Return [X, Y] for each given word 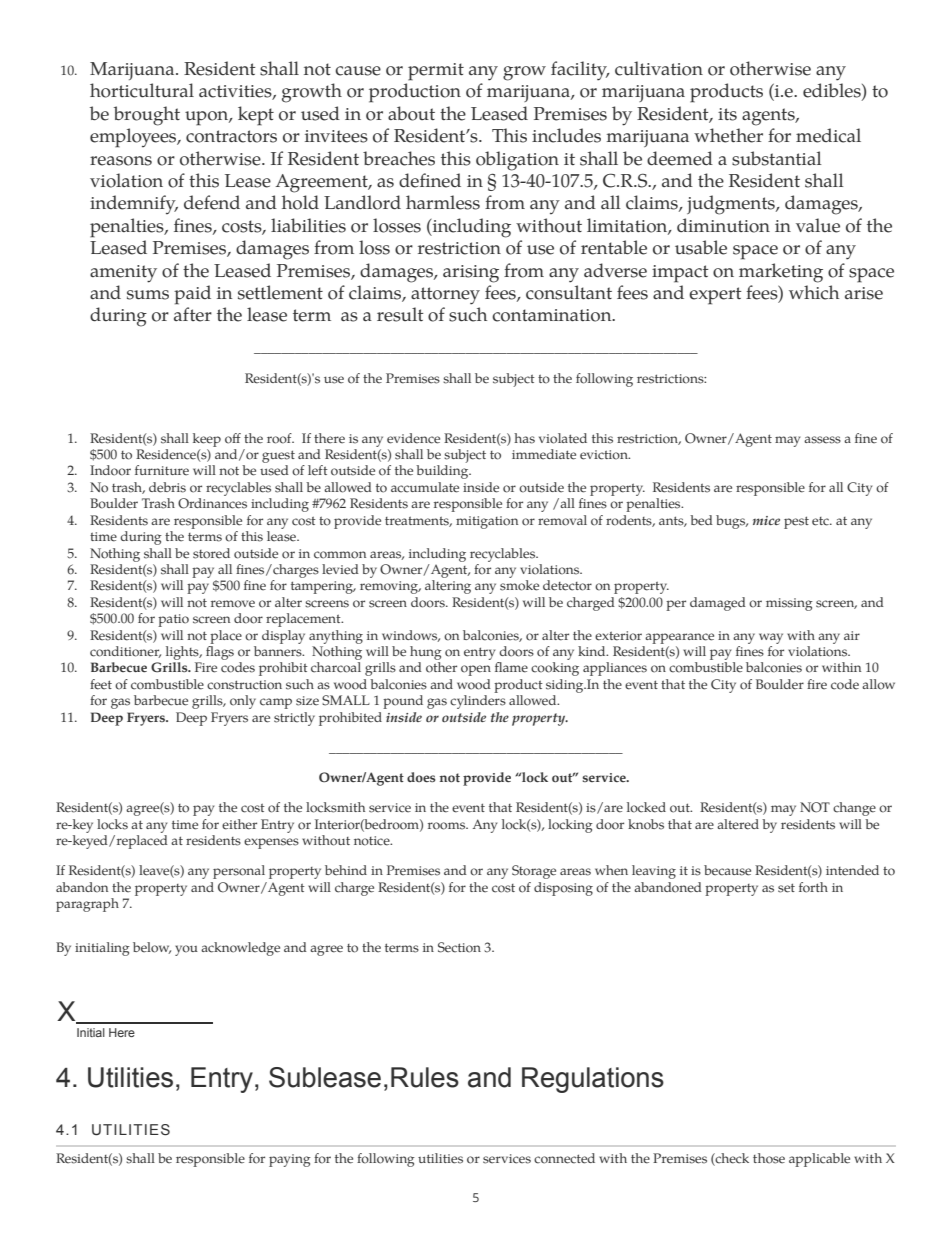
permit [436, 72]
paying [290, 1160]
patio [173, 620]
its [727, 114]
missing [789, 604]
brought [147, 116]
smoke [519, 585]
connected [564, 1158]
